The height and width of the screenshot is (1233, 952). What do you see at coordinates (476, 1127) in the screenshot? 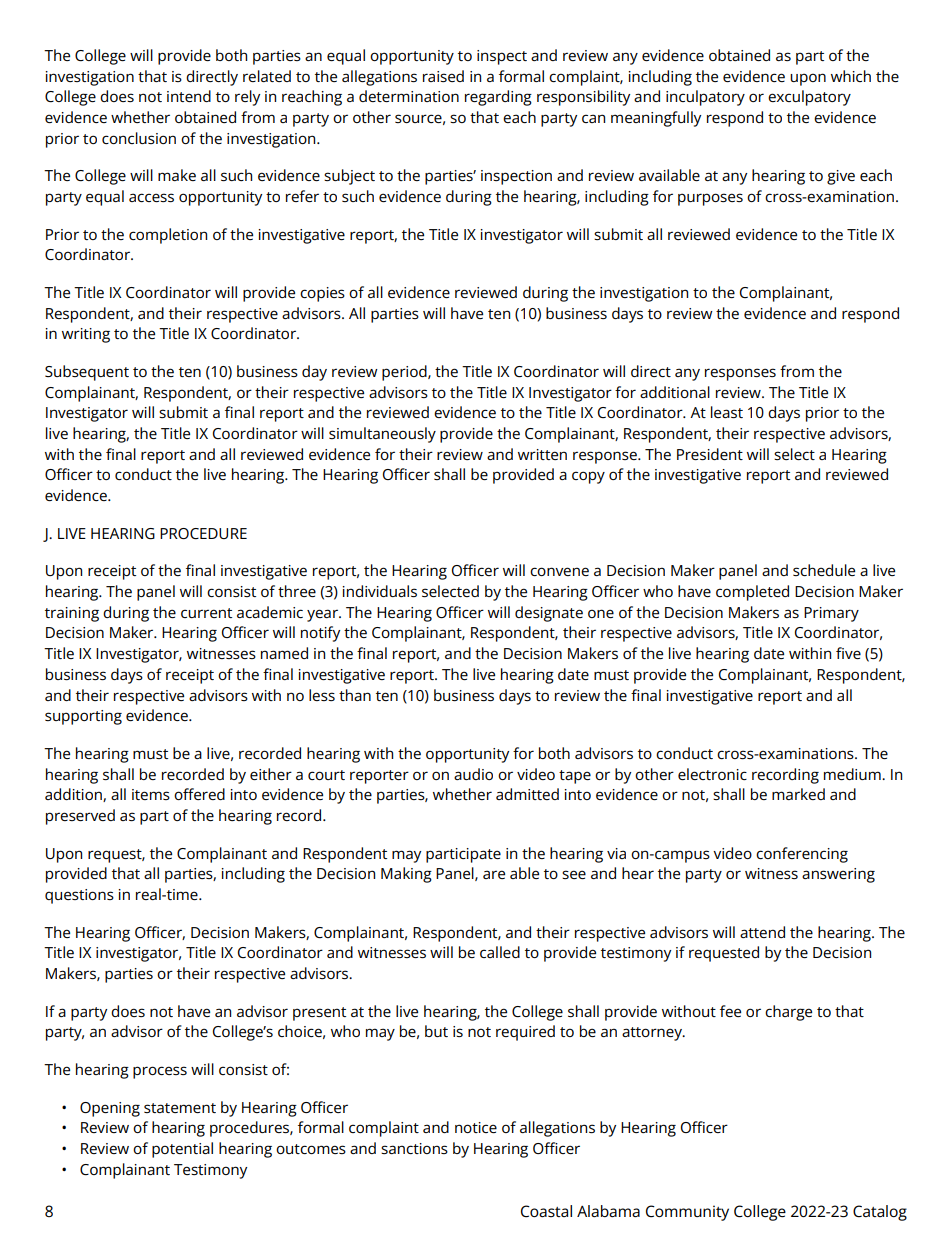
I see `notice` at bounding box center [476, 1127].
